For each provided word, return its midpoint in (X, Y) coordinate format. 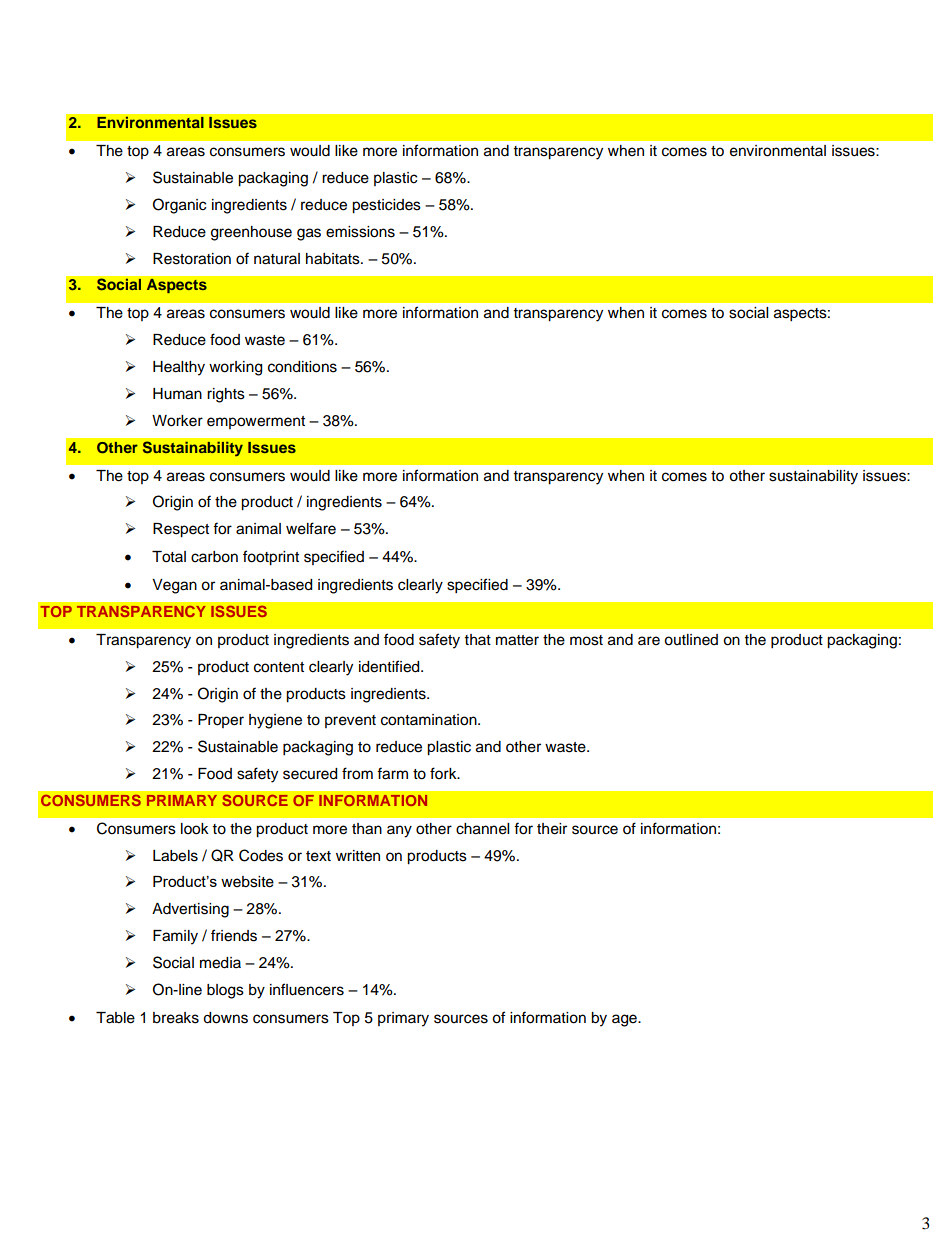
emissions (360, 232)
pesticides (386, 206)
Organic (179, 206)
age (625, 1020)
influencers (307, 989)
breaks (176, 1018)
